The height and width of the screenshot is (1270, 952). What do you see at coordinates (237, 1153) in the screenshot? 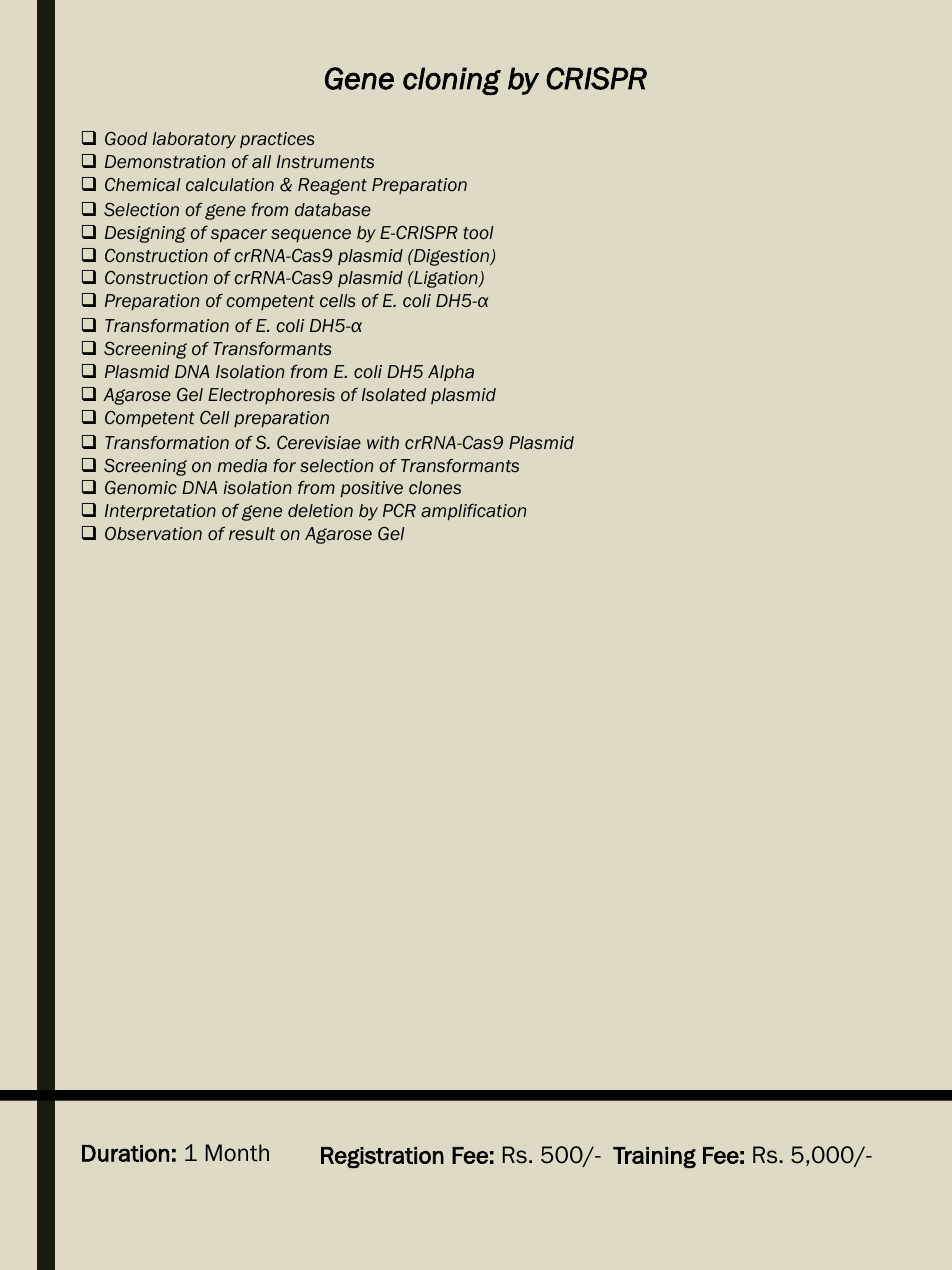
I see `Month` at bounding box center [237, 1153].
